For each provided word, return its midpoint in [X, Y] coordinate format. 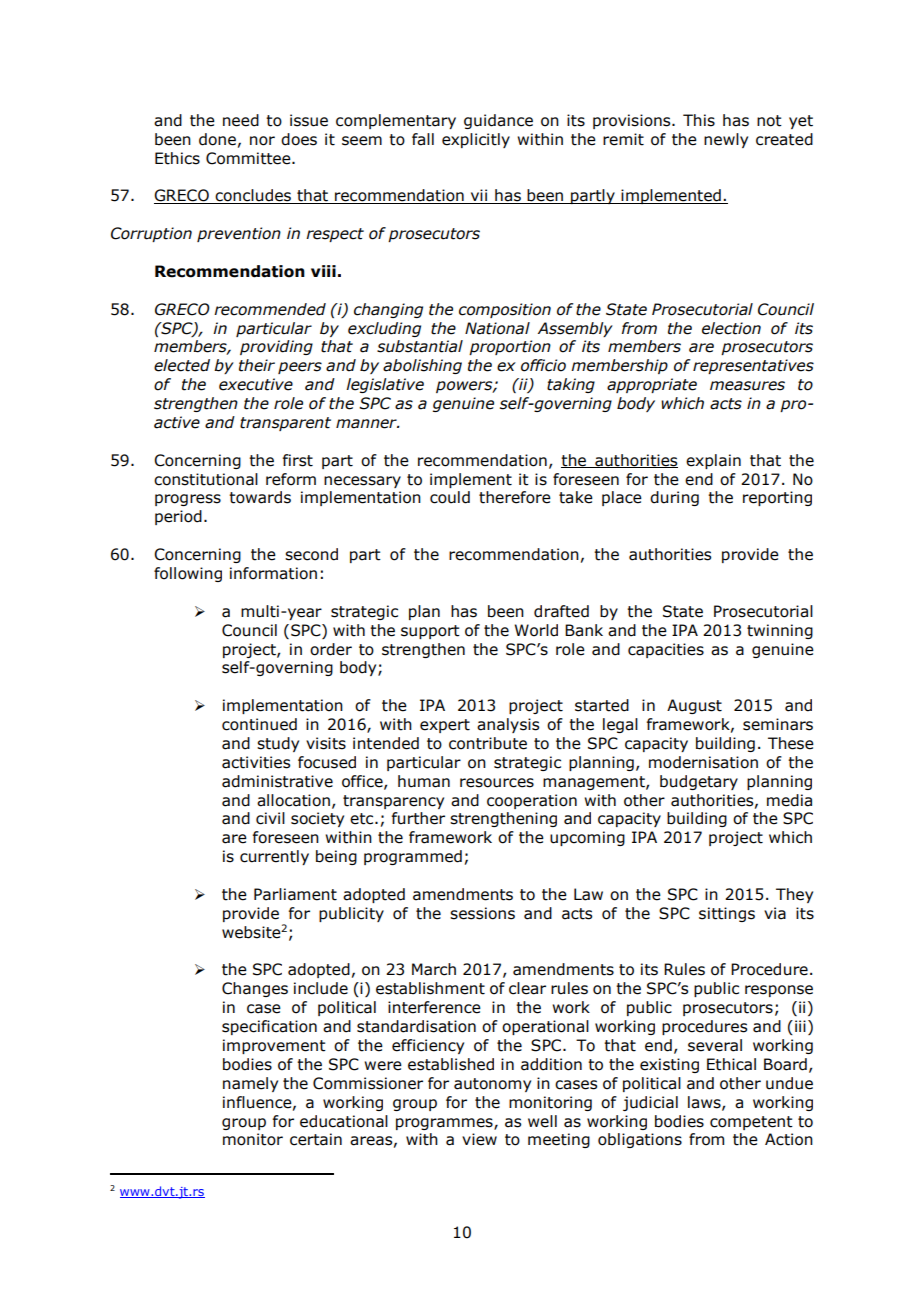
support [430, 632]
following [188, 574]
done [217, 139]
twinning [780, 631]
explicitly [476, 140]
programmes [445, 1124]
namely [250, 1084]
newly [726, 140]
